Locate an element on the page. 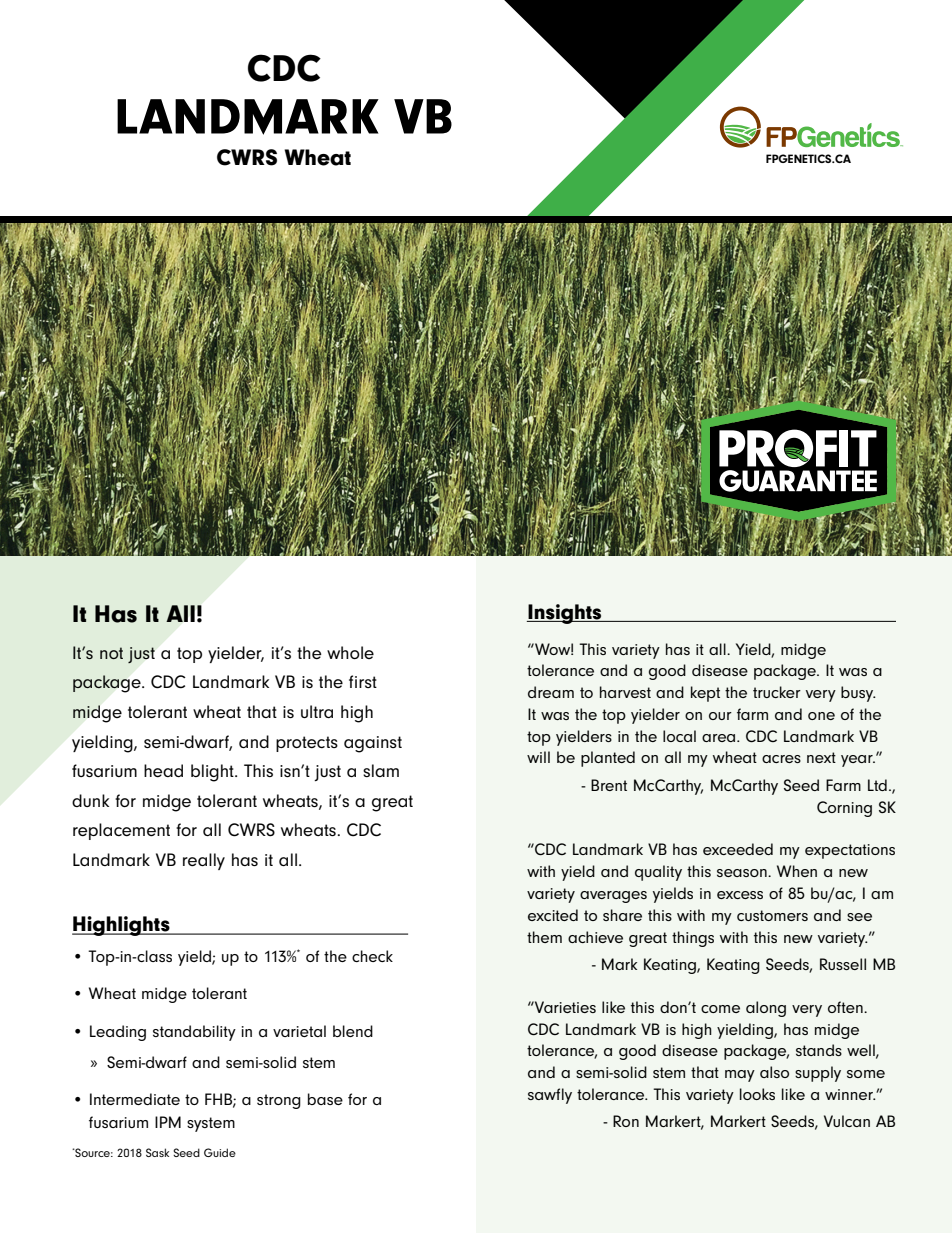 This image has height=1233, width=952. base is located at coordinates (325, 1099).
